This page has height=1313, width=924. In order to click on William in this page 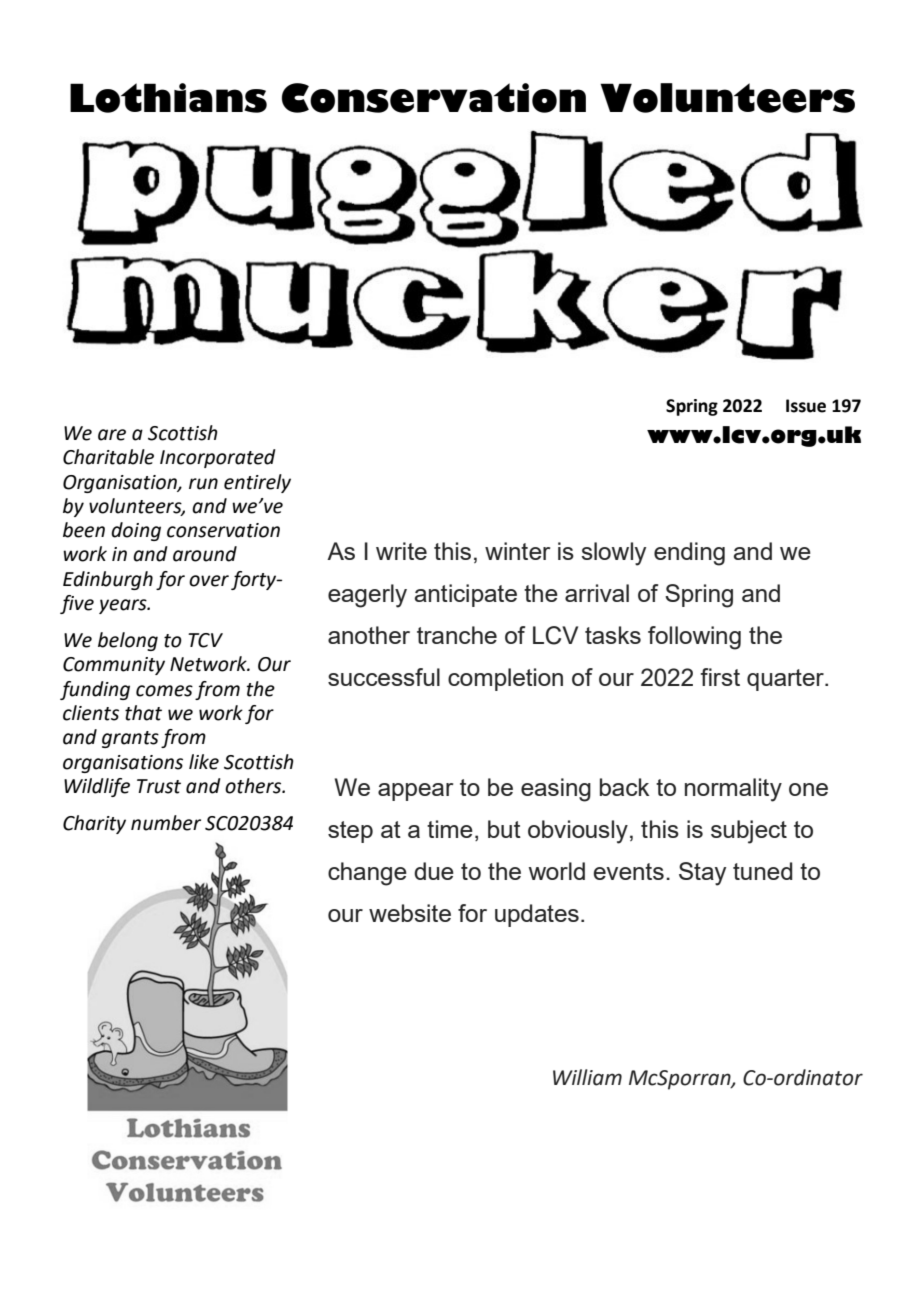, I will do `click(587, 1077)`.
